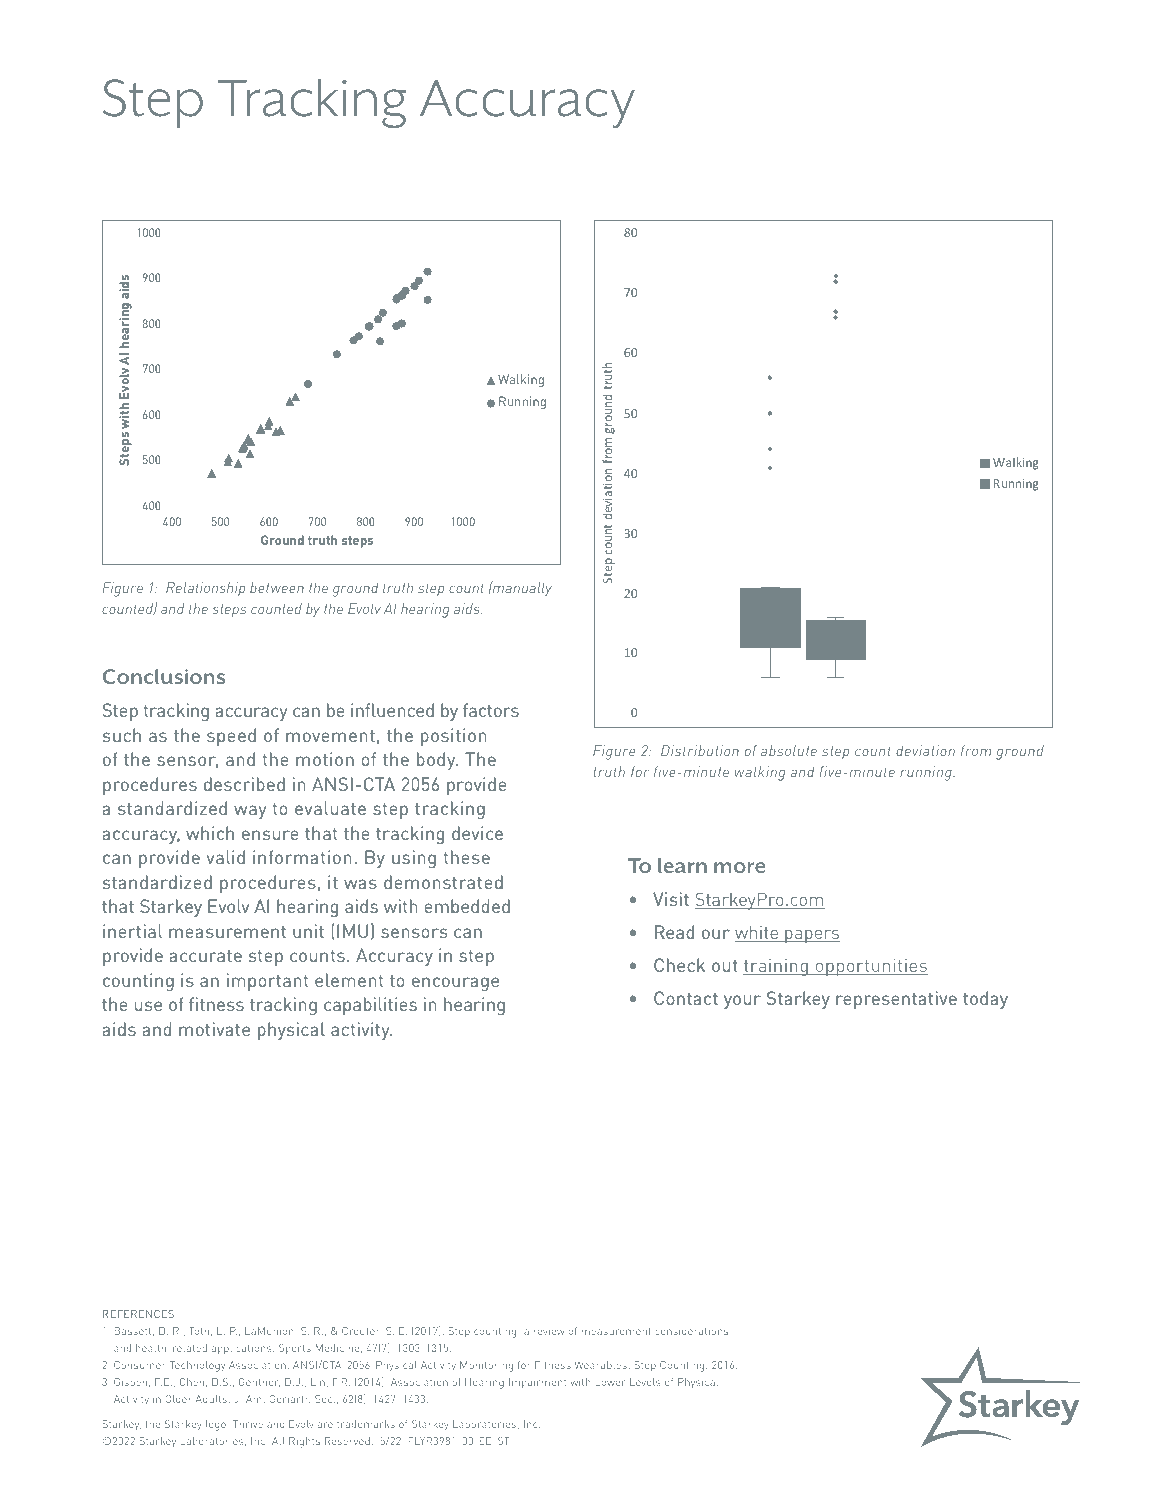 The image size is (1154, 1493). What do you see at coordinates (549, 1331) in the image?
I see `review` at bounding box center [549, 1331].
